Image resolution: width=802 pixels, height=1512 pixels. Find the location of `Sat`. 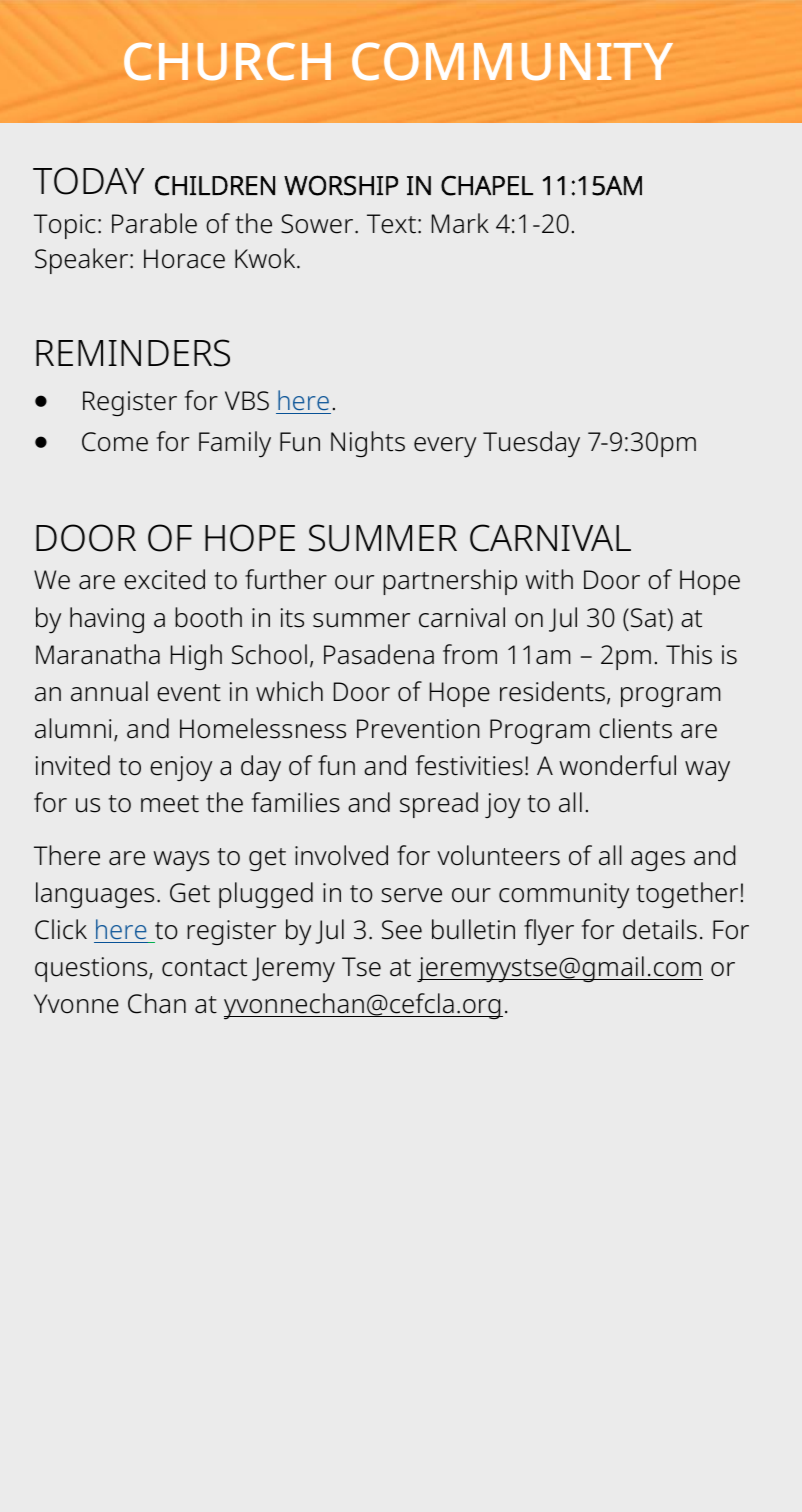

Sat is located at coordinates (649, 618).
